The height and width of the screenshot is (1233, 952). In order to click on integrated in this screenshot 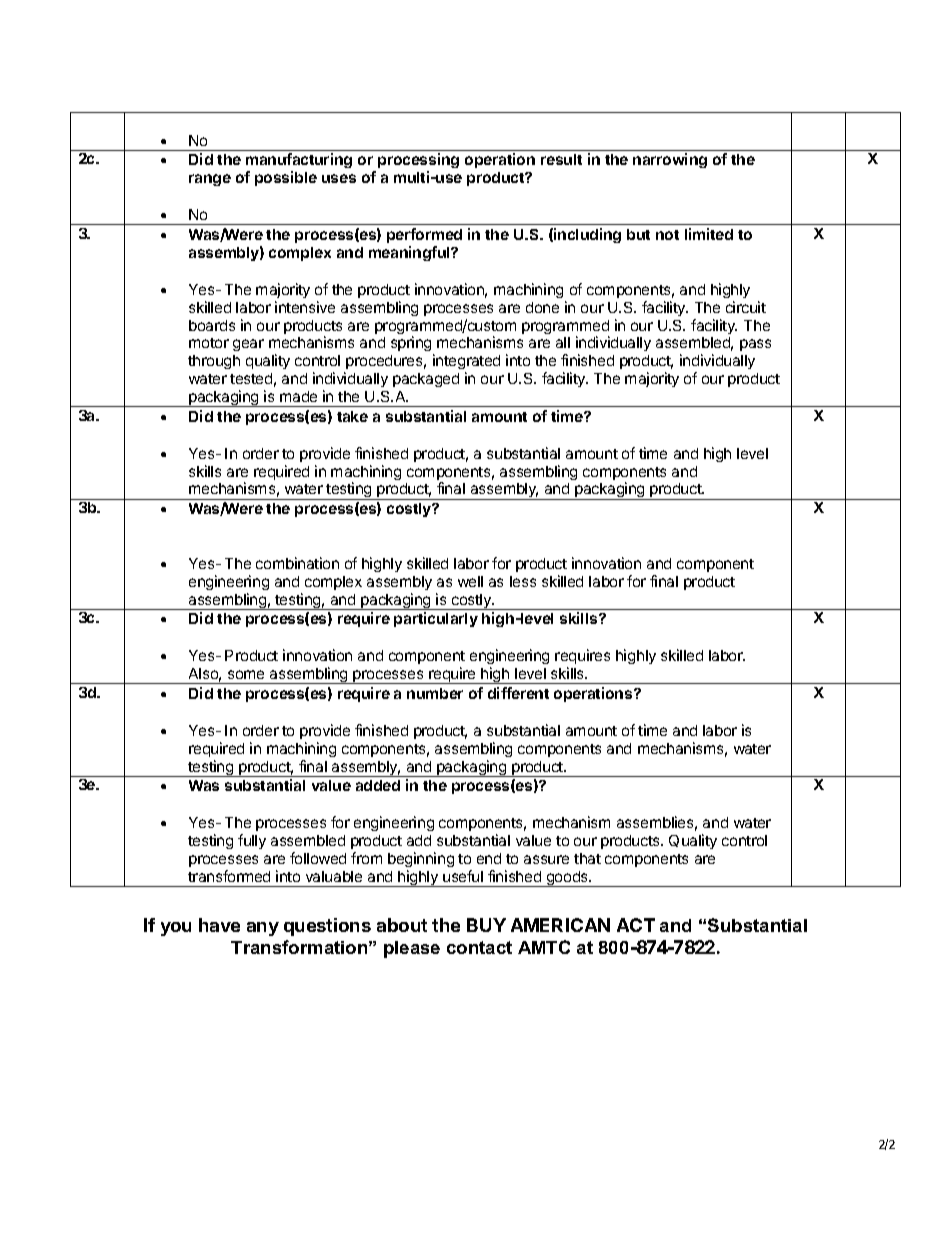, I will do `click(466, 363)`.
